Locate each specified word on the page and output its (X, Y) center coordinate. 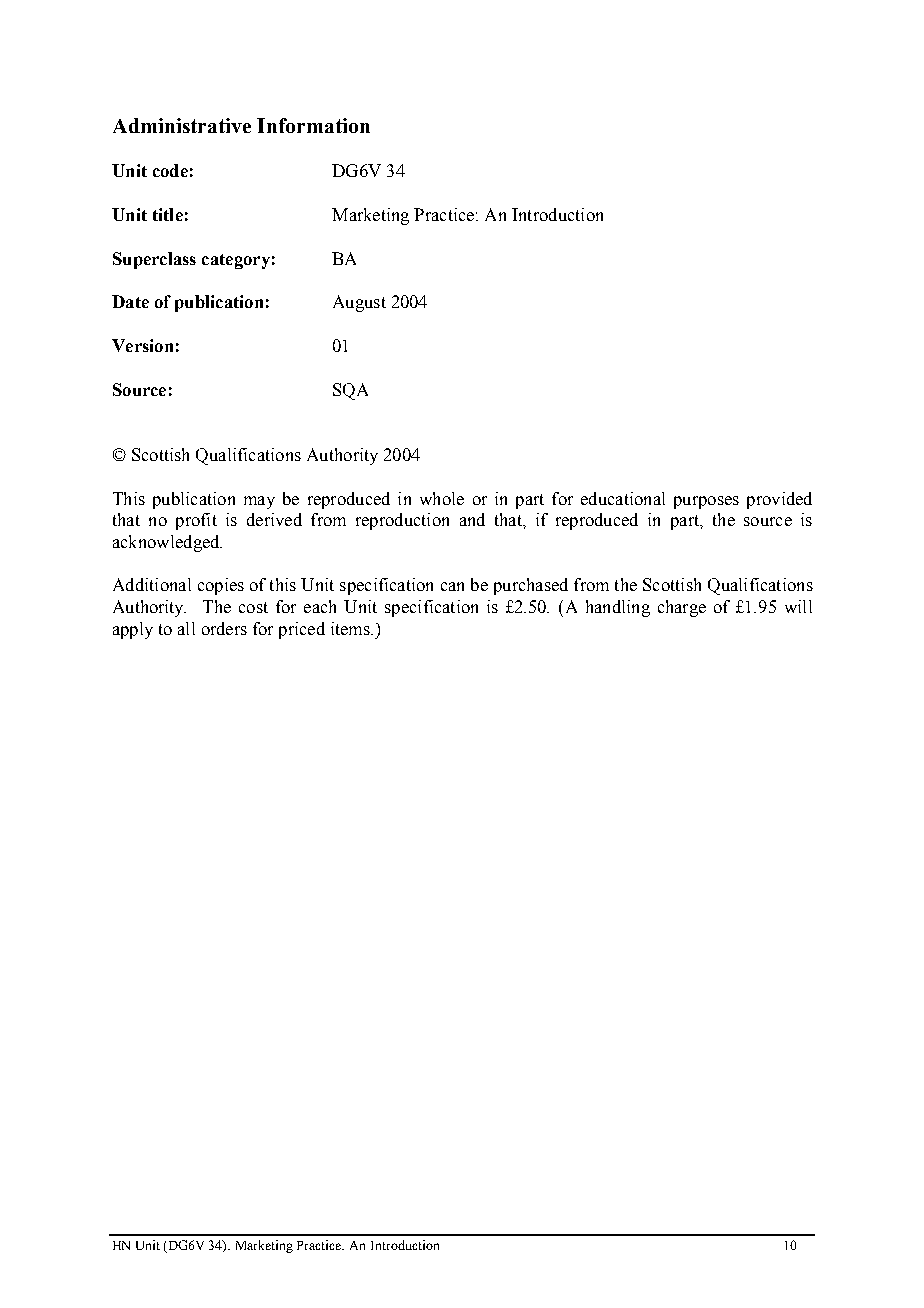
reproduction (402, 521)
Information (313, 125)
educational (623, 498)
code (170, 170)
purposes (706, 502)
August (359, 303)
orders (224, 628)
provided (779, 500)
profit (196, 521)
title (168, 214)
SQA (350, 391)
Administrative (182, 125)
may (259, 502)
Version (142, 345)
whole (442, 498)
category (236, 261)
